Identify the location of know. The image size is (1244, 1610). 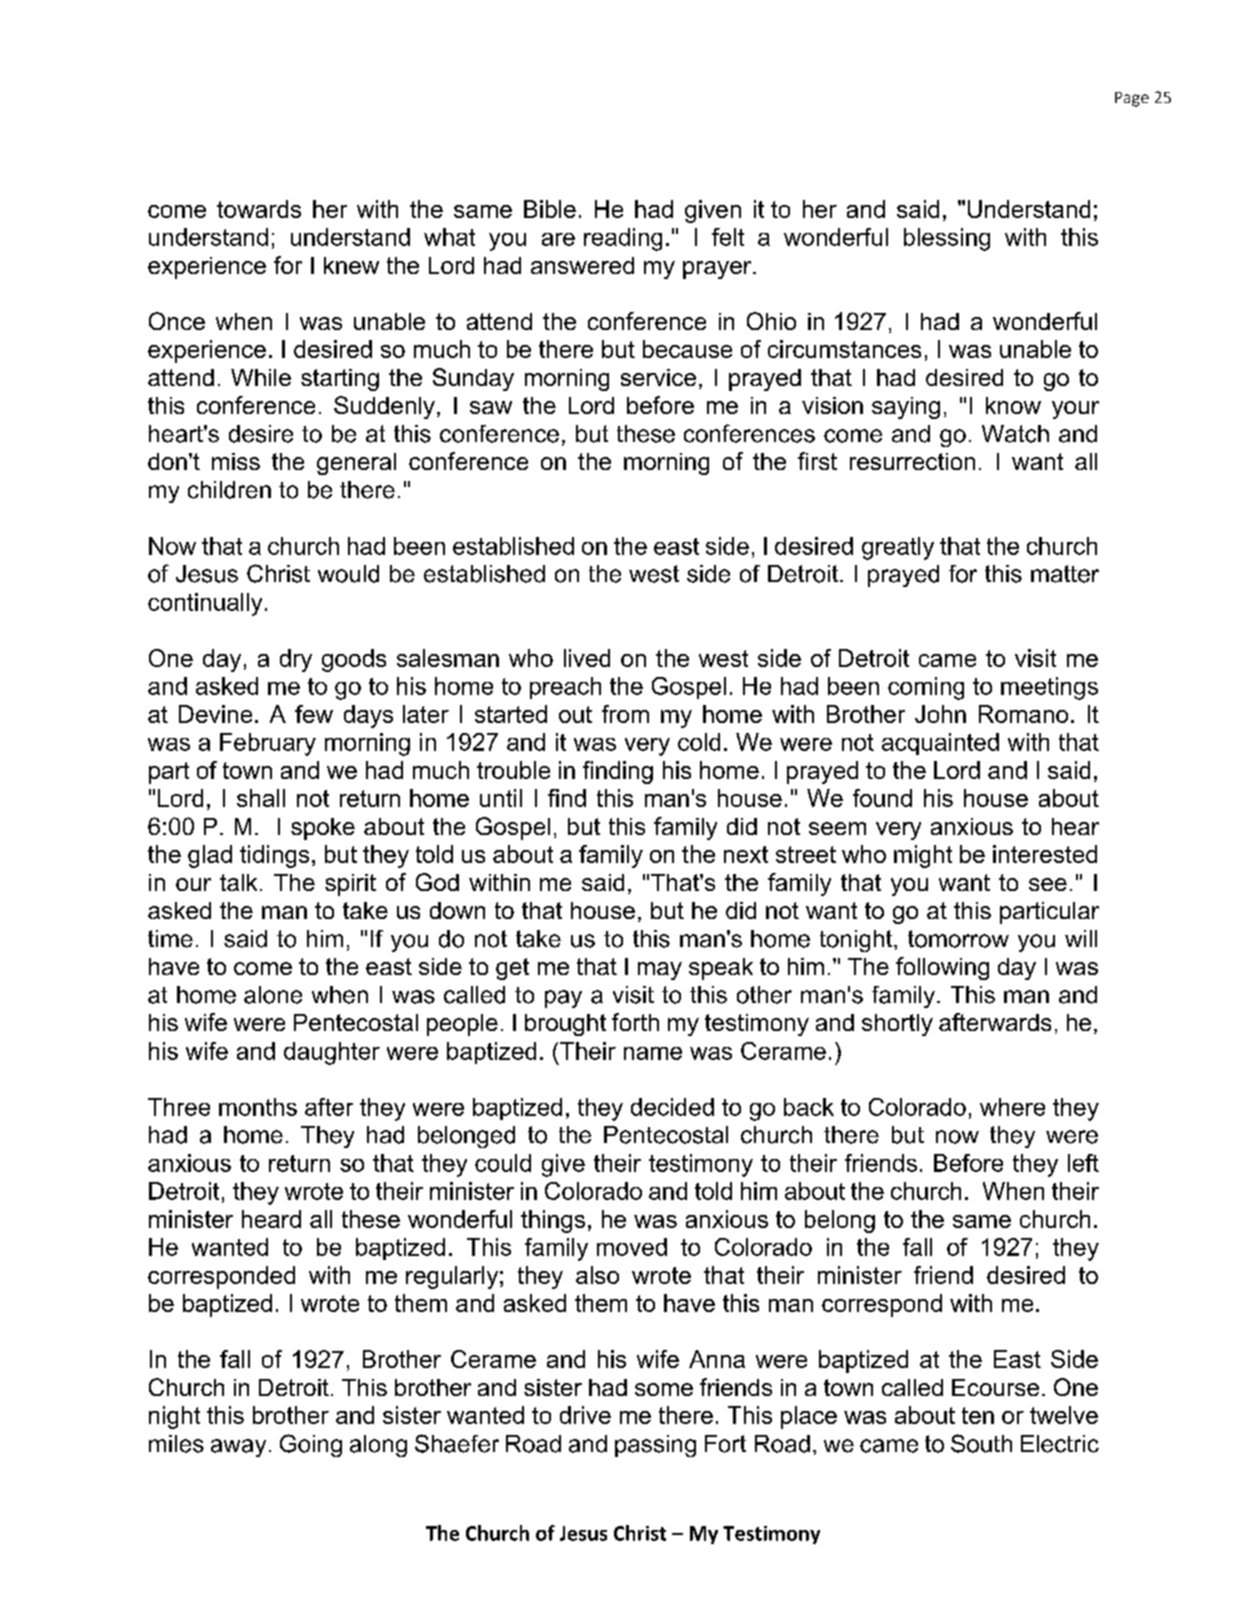
(1013, 405).
